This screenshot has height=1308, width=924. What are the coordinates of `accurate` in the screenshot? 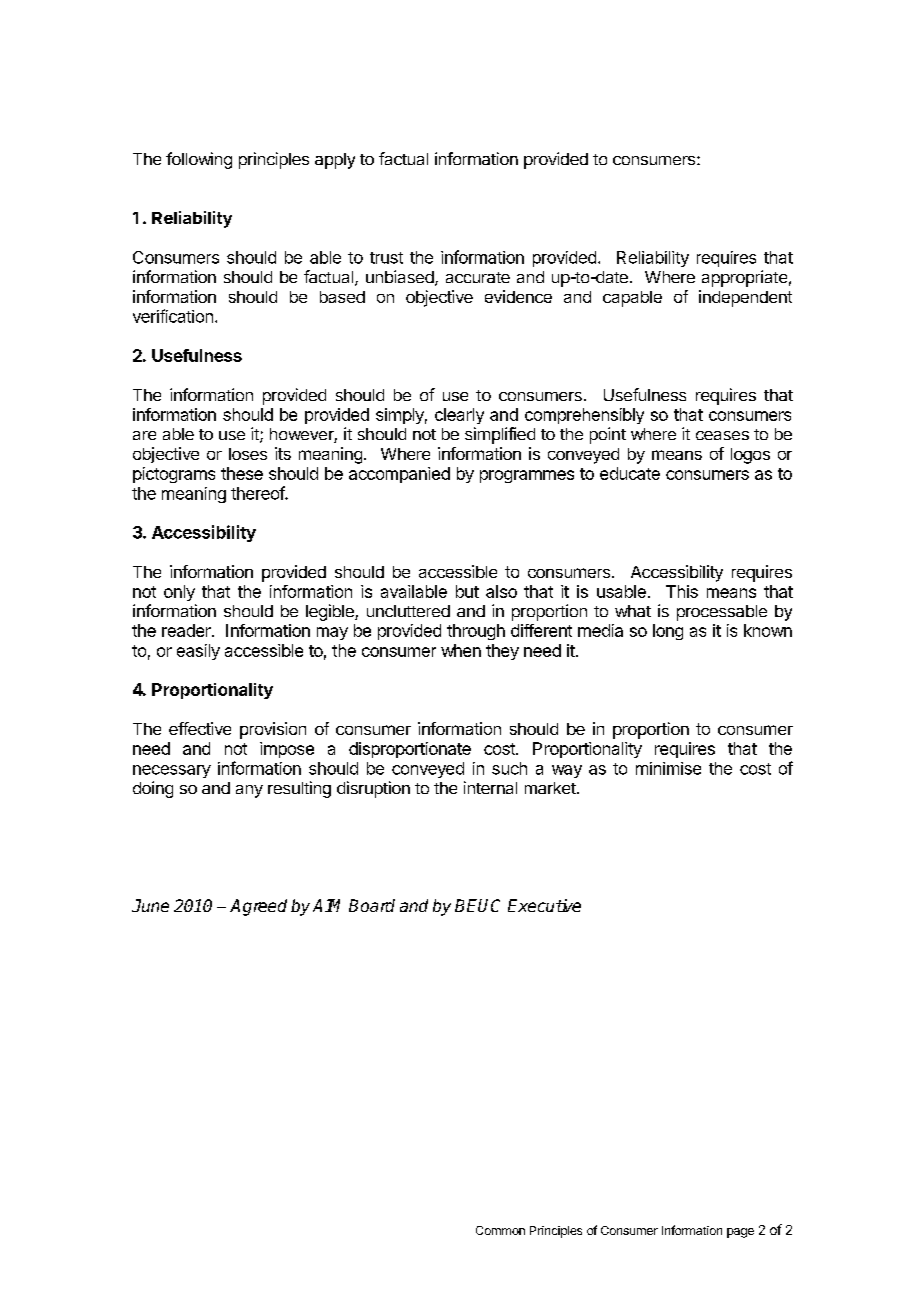 It's located at (478, 277).
